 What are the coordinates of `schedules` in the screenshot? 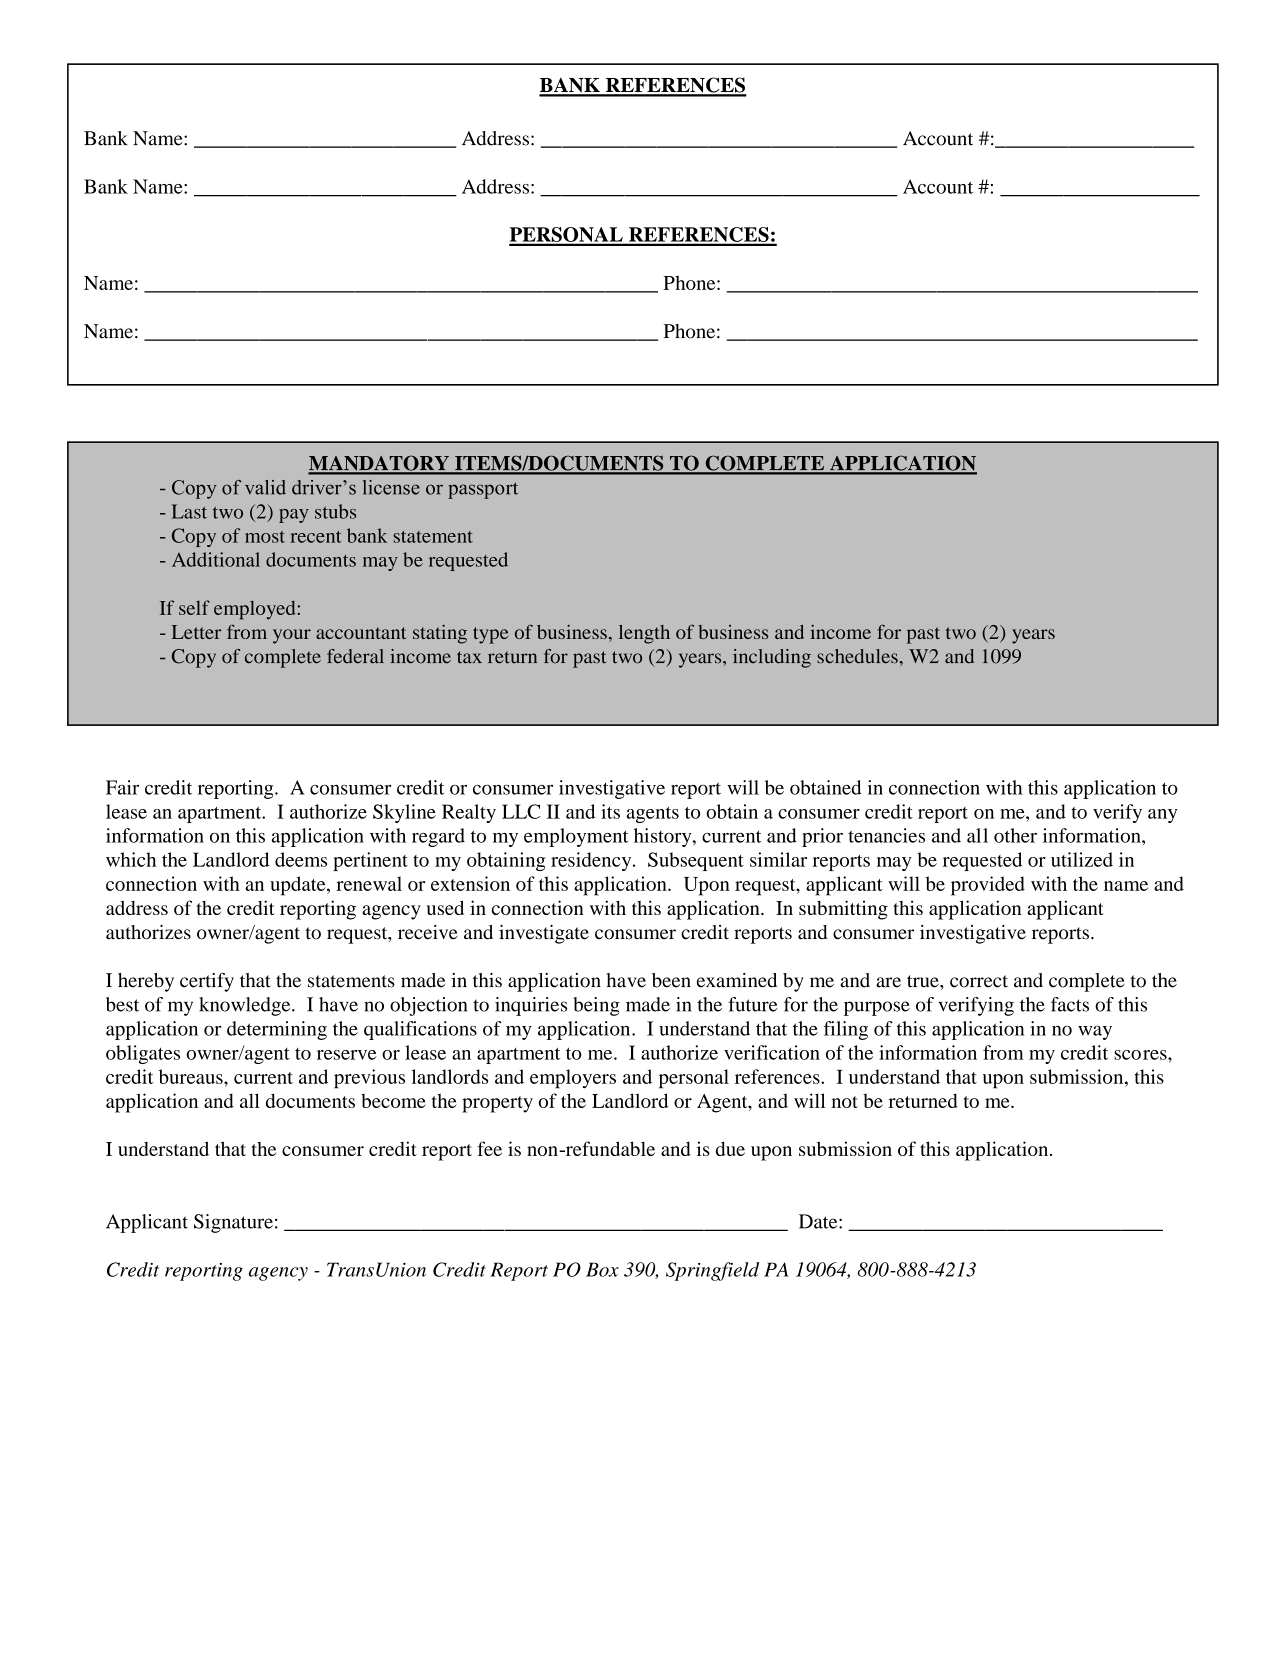 It's located at (857, 656).
